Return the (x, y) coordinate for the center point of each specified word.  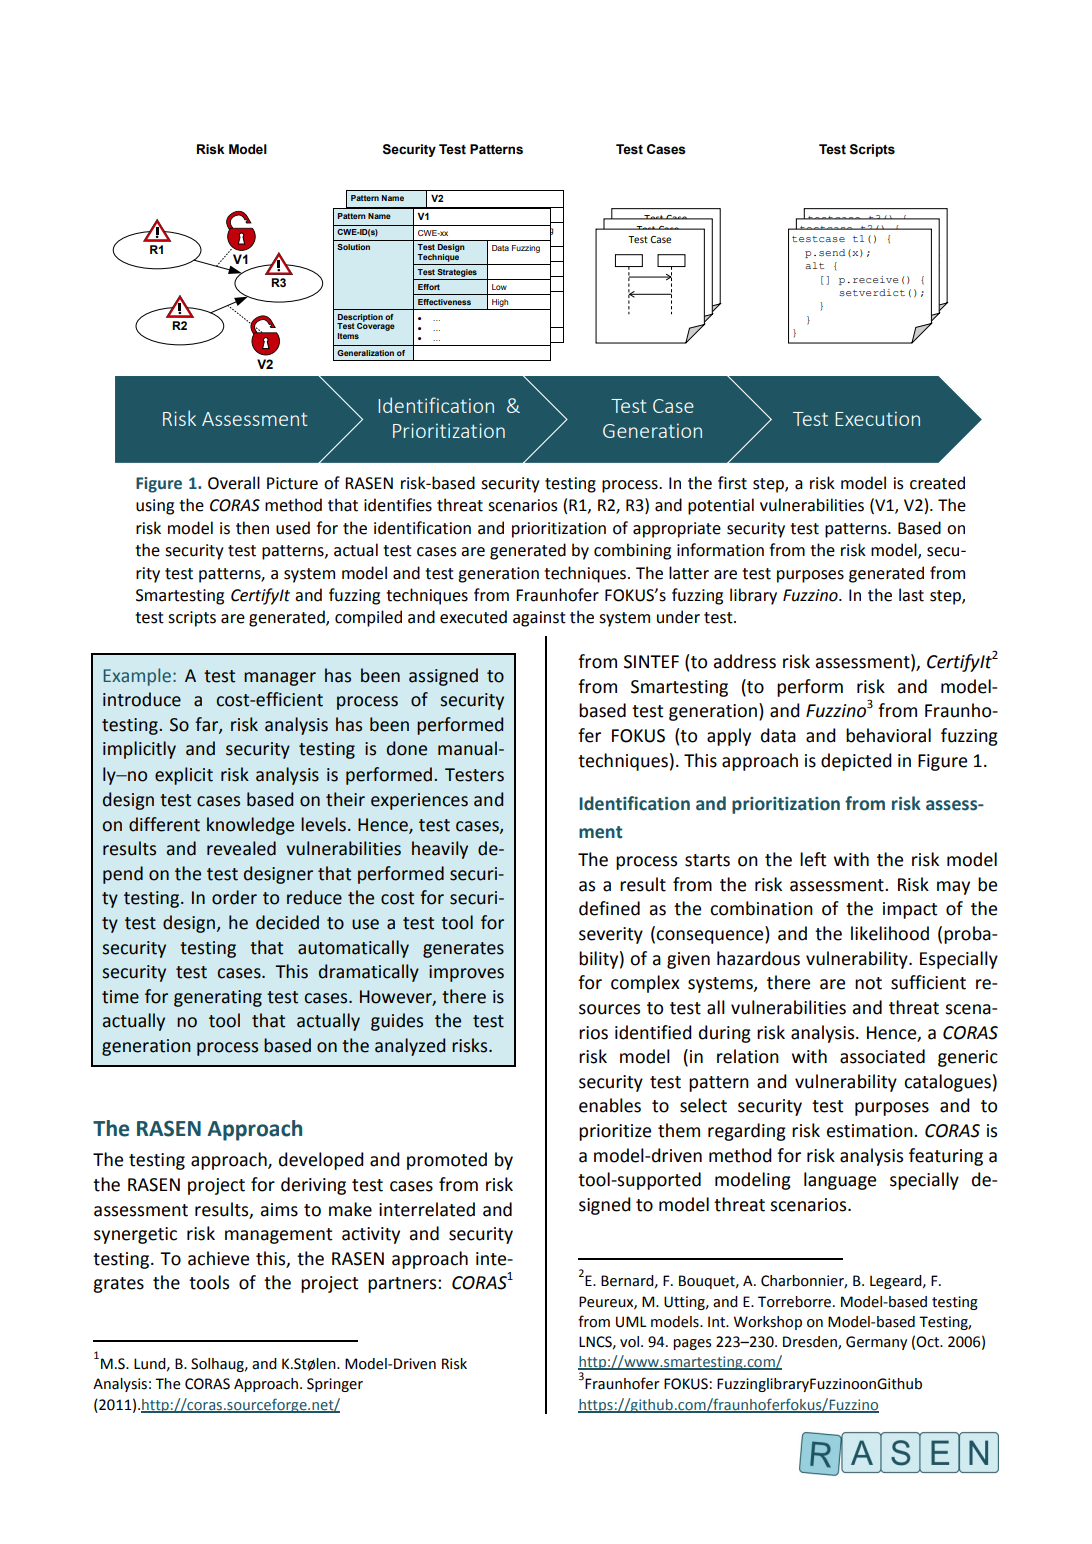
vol (631, 1342)
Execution (877, 418)
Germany (876, 1343)
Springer (335, 1385)
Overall (234, 483)
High (500, 303)
